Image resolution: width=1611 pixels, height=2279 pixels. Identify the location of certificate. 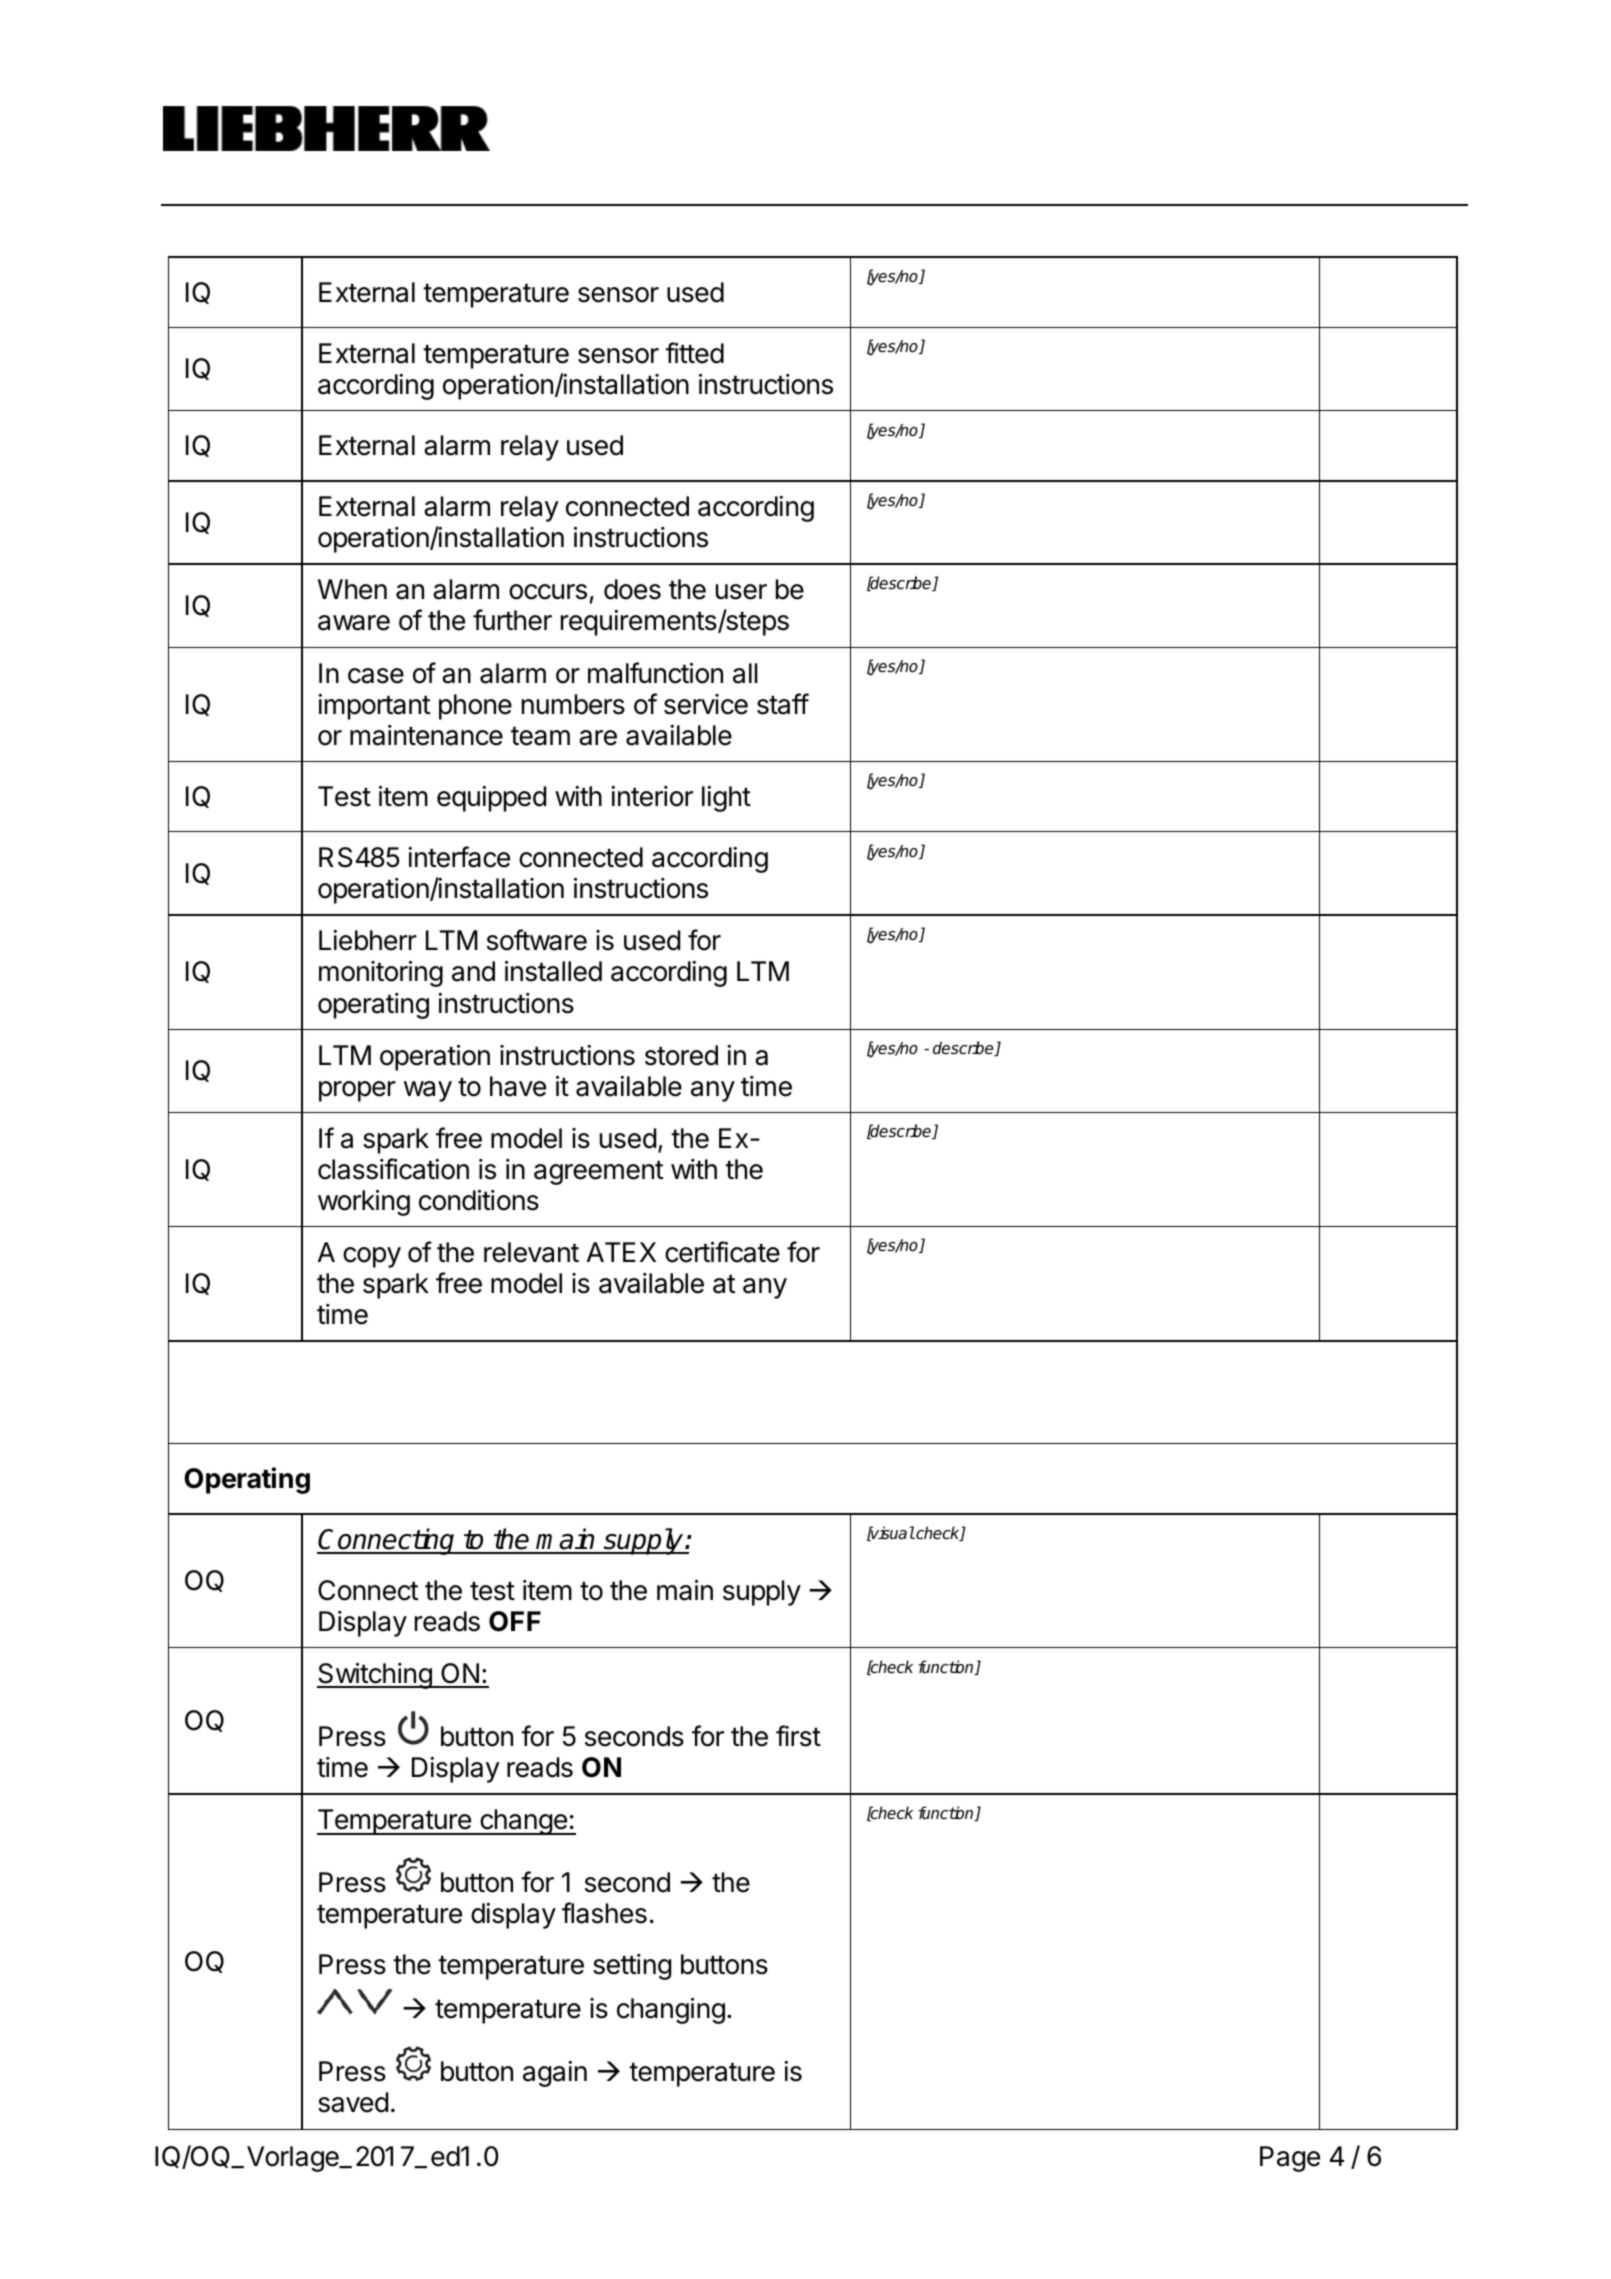
(722, 1252).
